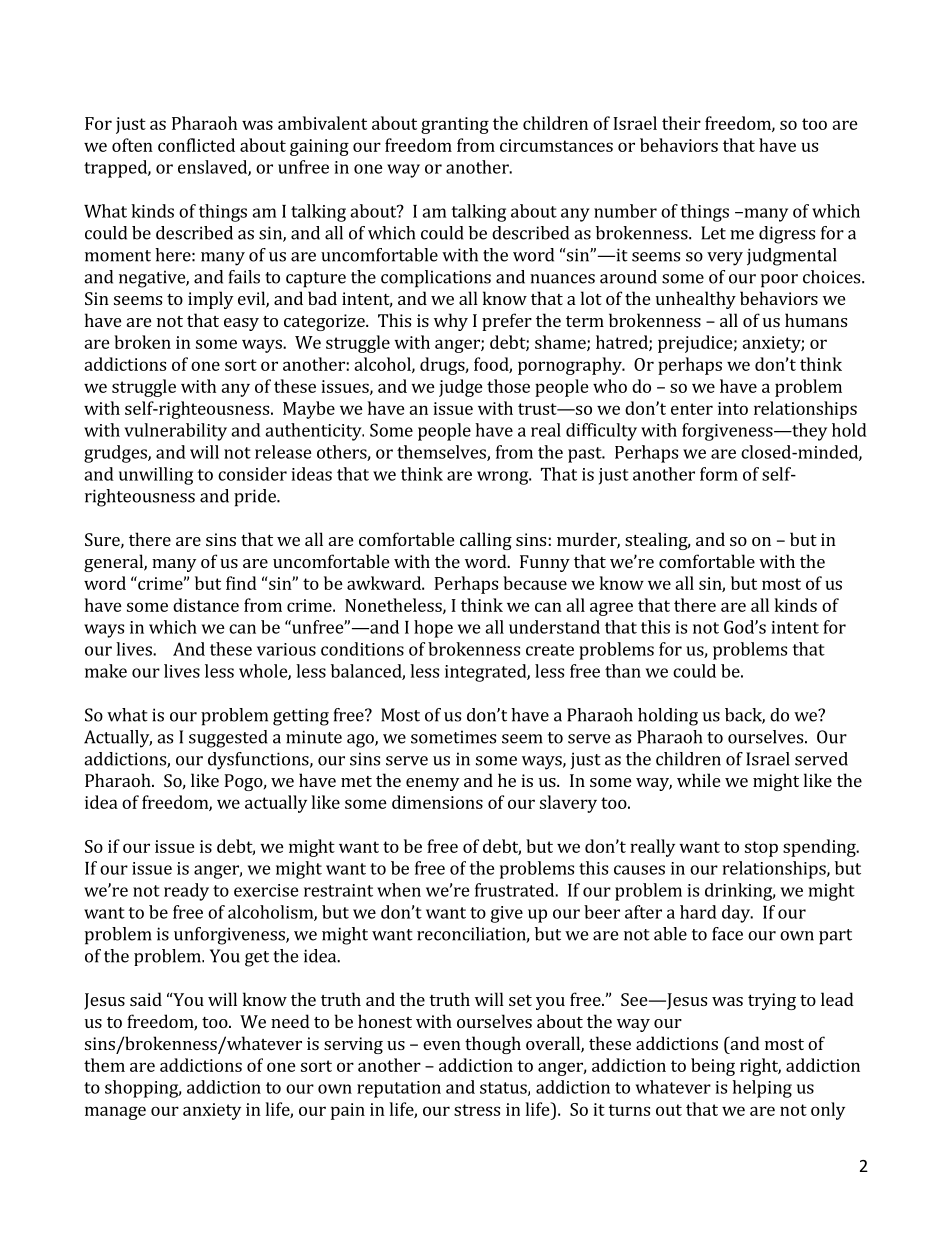 The width and height of the page is (952, 1233). I want to click on vulnerability, so click(175, 432).
